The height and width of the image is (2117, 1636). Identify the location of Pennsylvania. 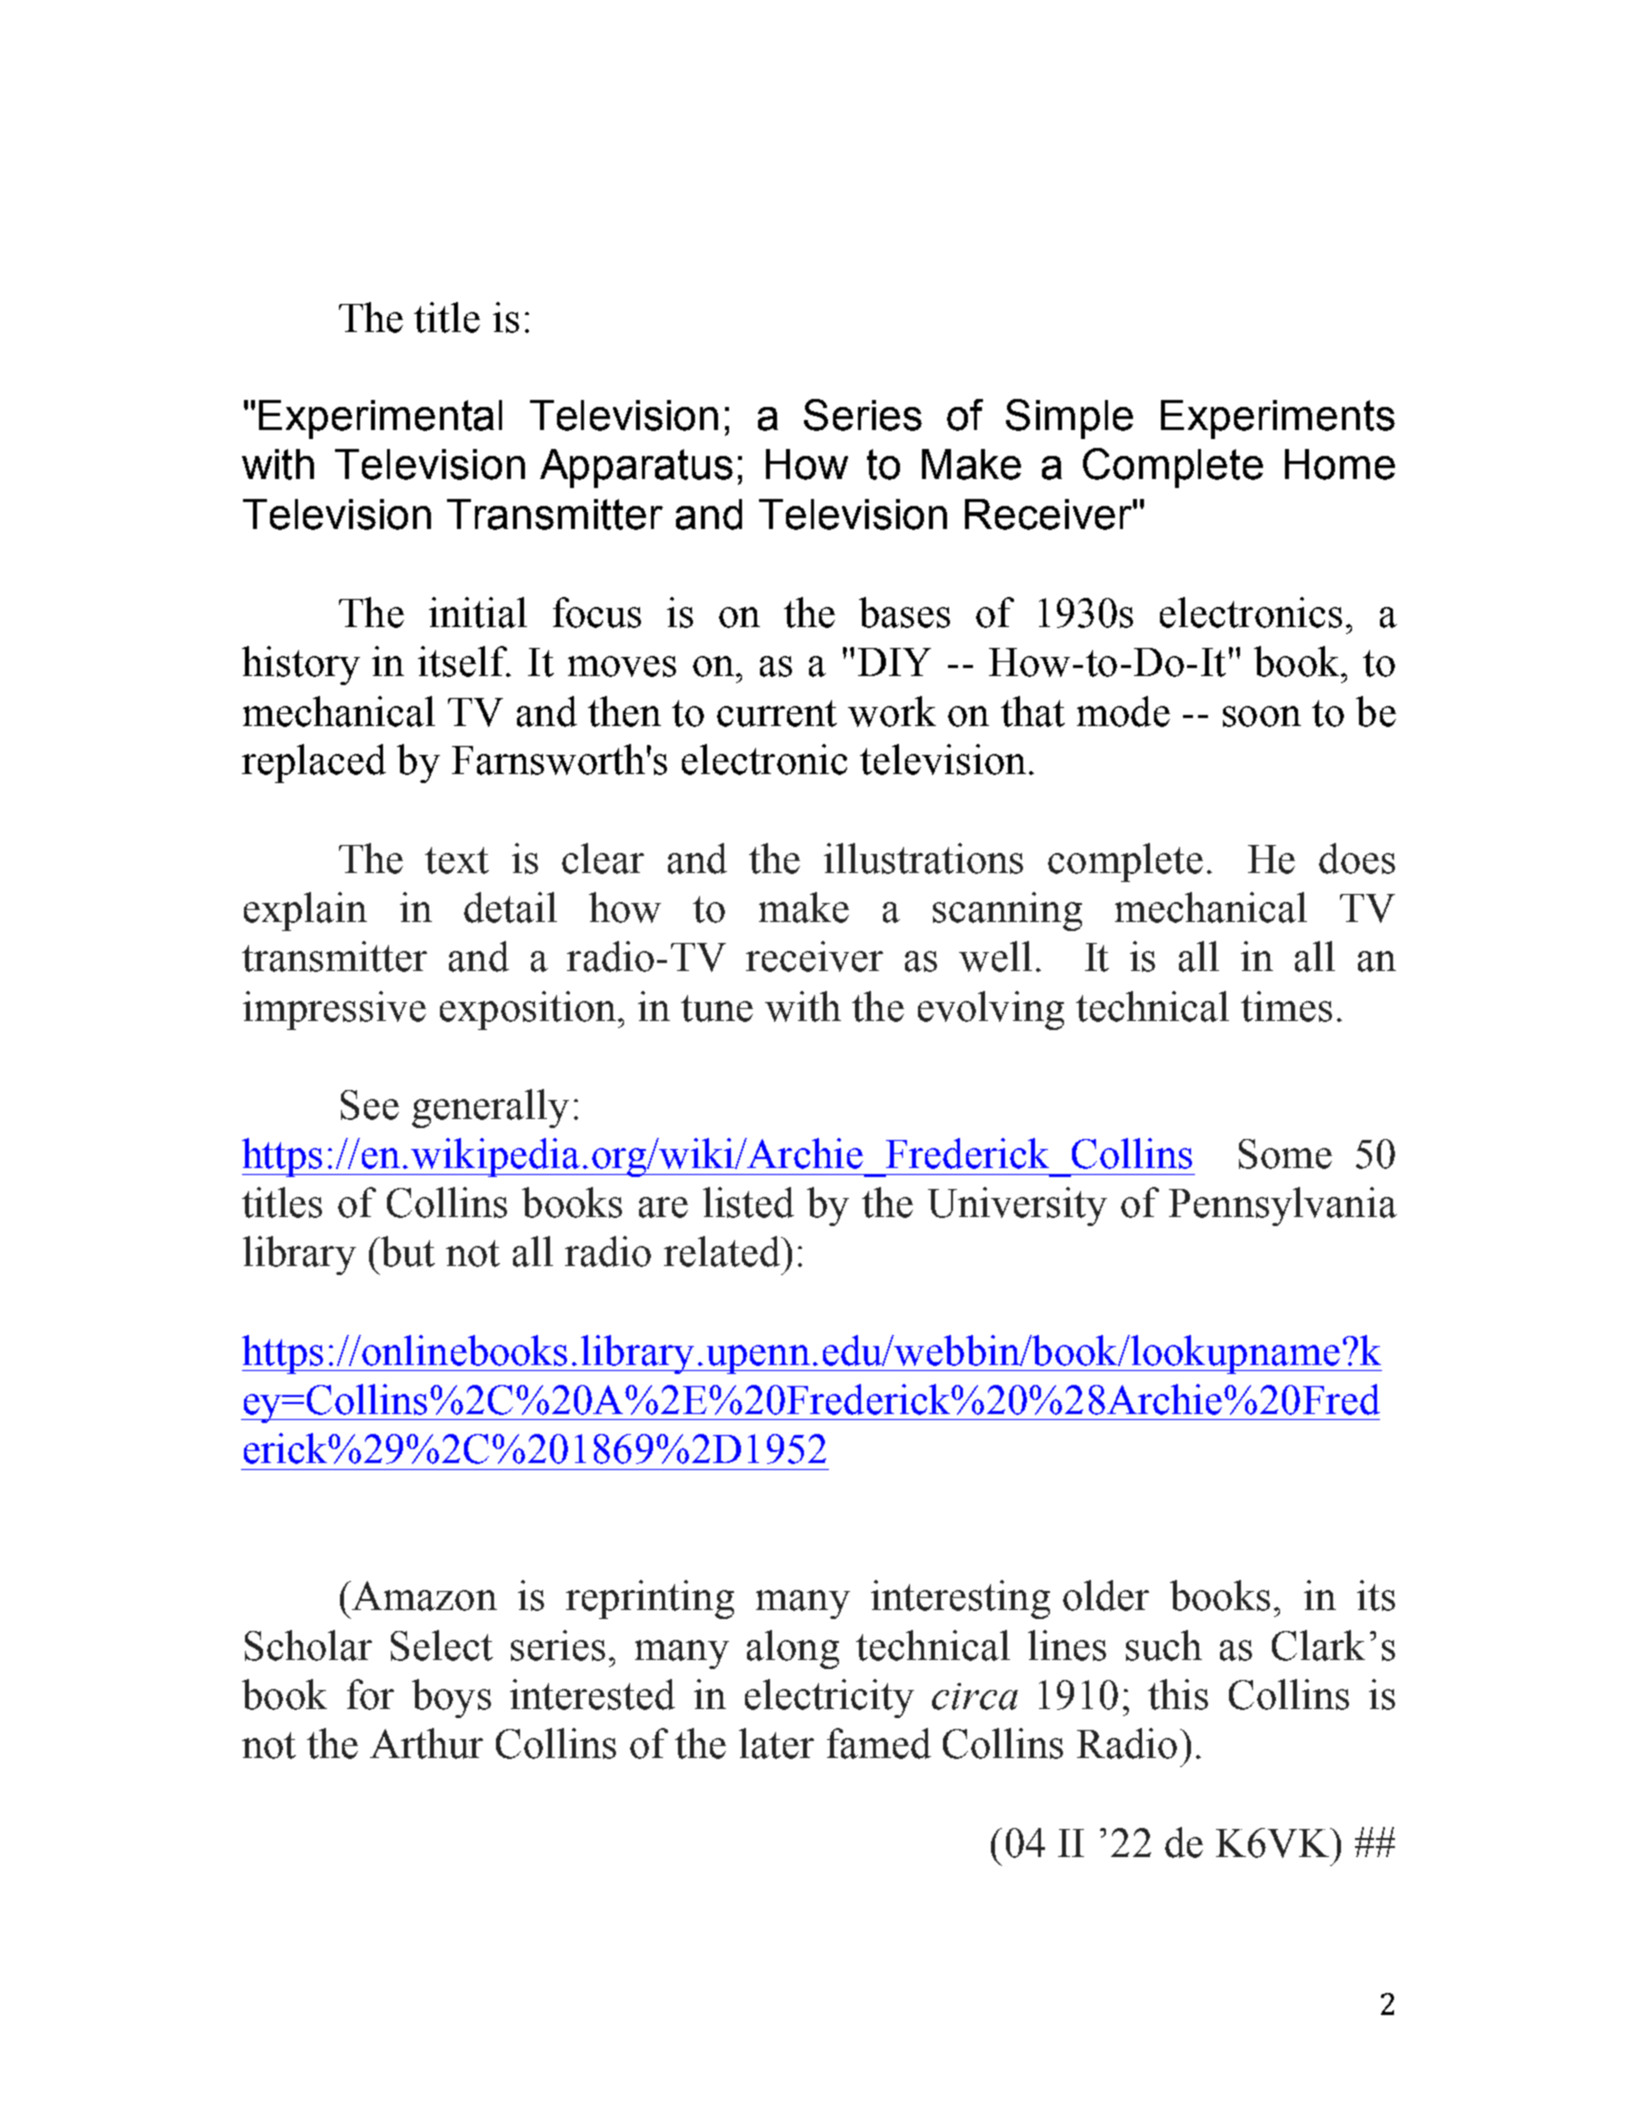
(1283, 1206).
